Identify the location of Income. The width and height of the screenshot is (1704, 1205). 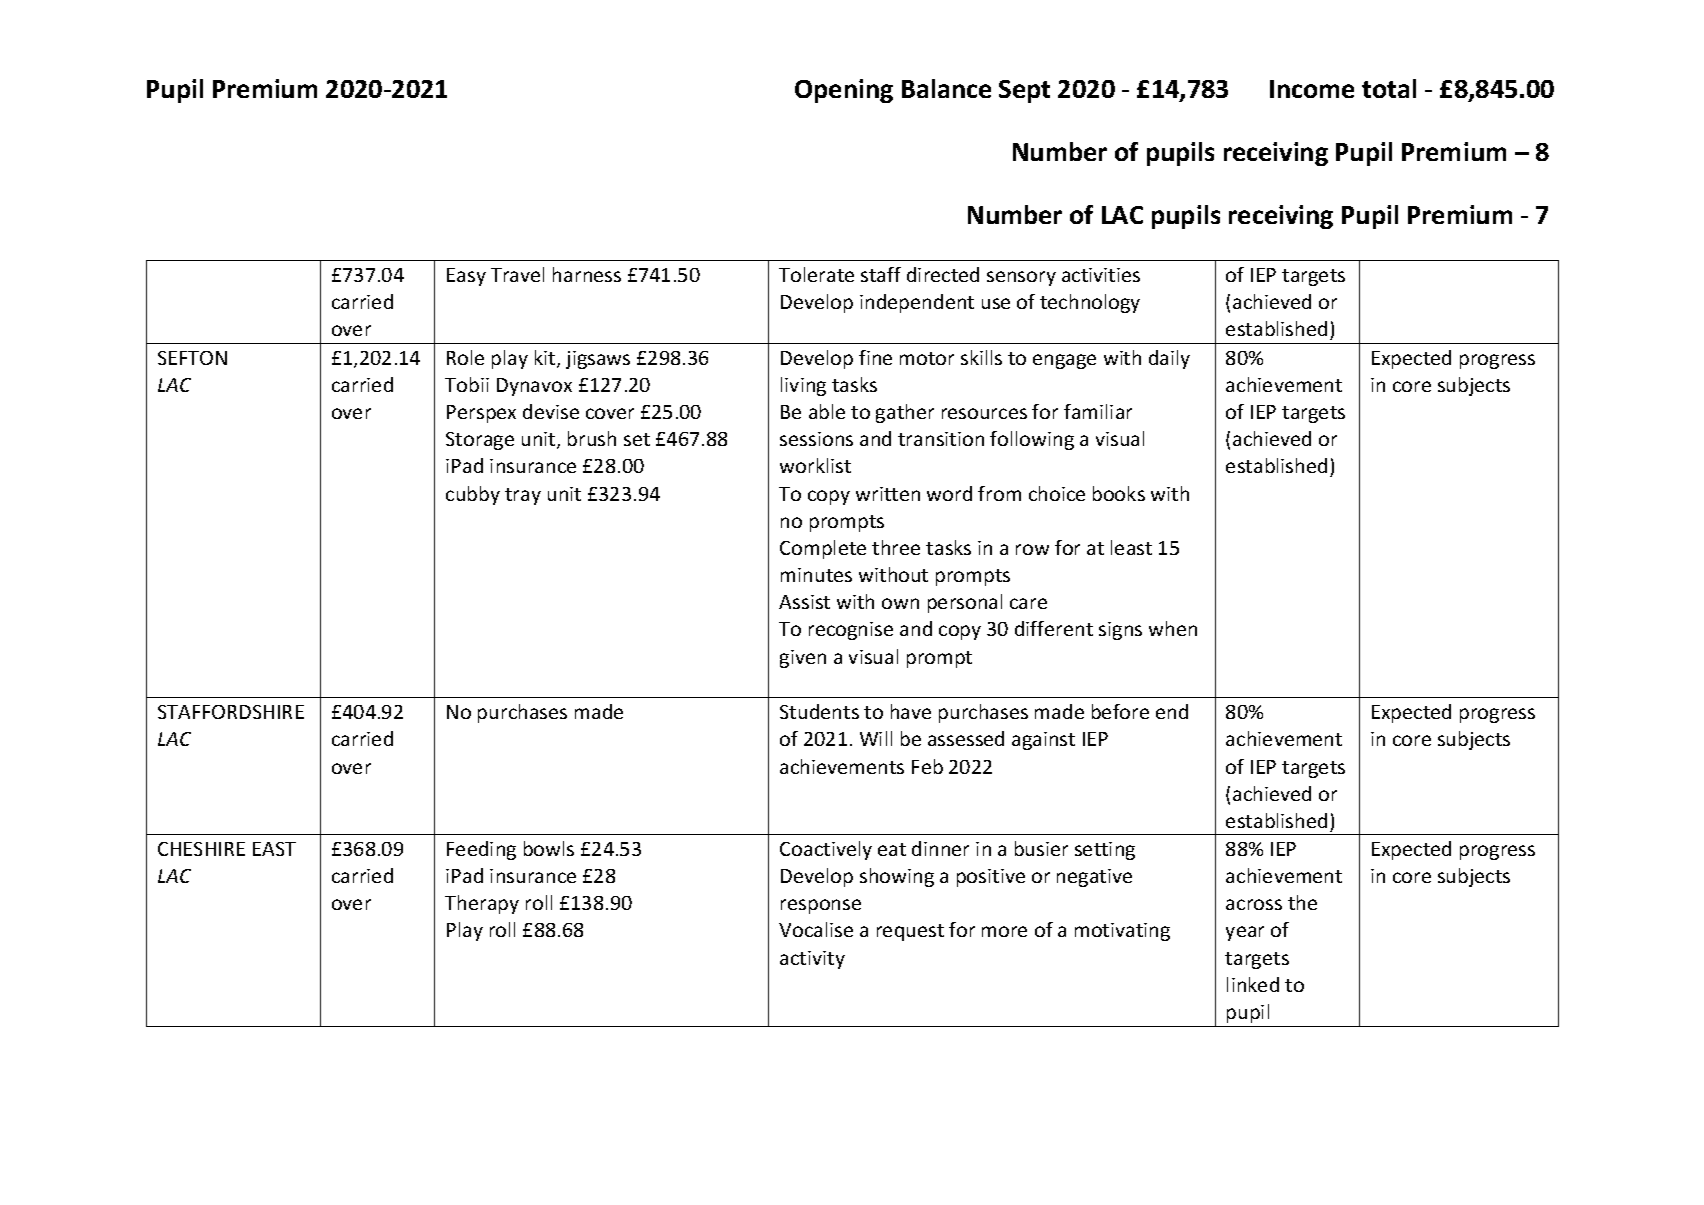
(1312, 89).
